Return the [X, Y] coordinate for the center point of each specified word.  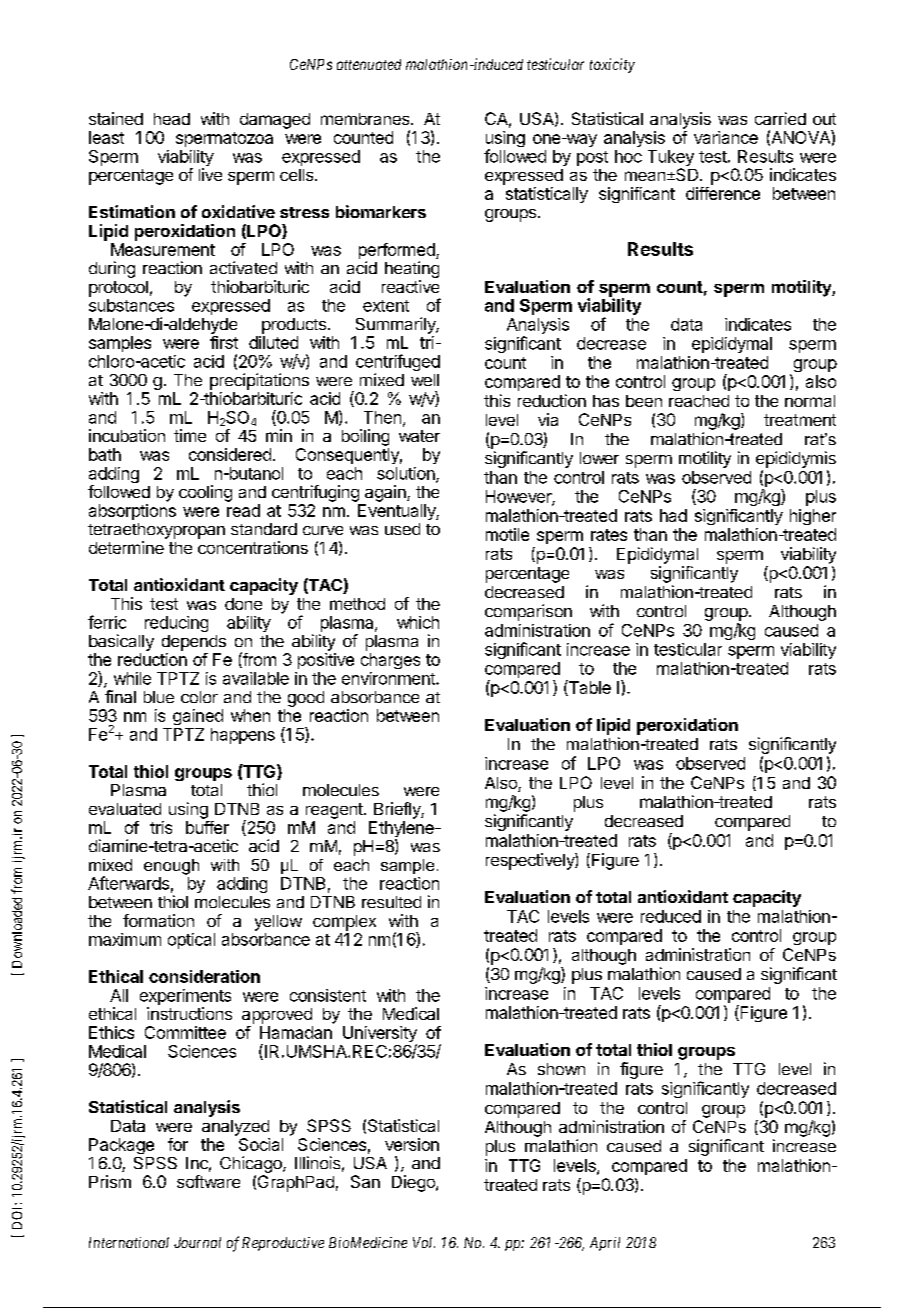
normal [810, 401]
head [172, 119]
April [605, 1244]
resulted [391, 902]
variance [726, 137]
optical [191, 941]
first [224, 342]
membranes [366, 119]
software [208, 1181]
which [418, 622]
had [673, 515]
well [425, 380]
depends [194, 643]
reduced [671, 916]
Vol [424, 1242]
